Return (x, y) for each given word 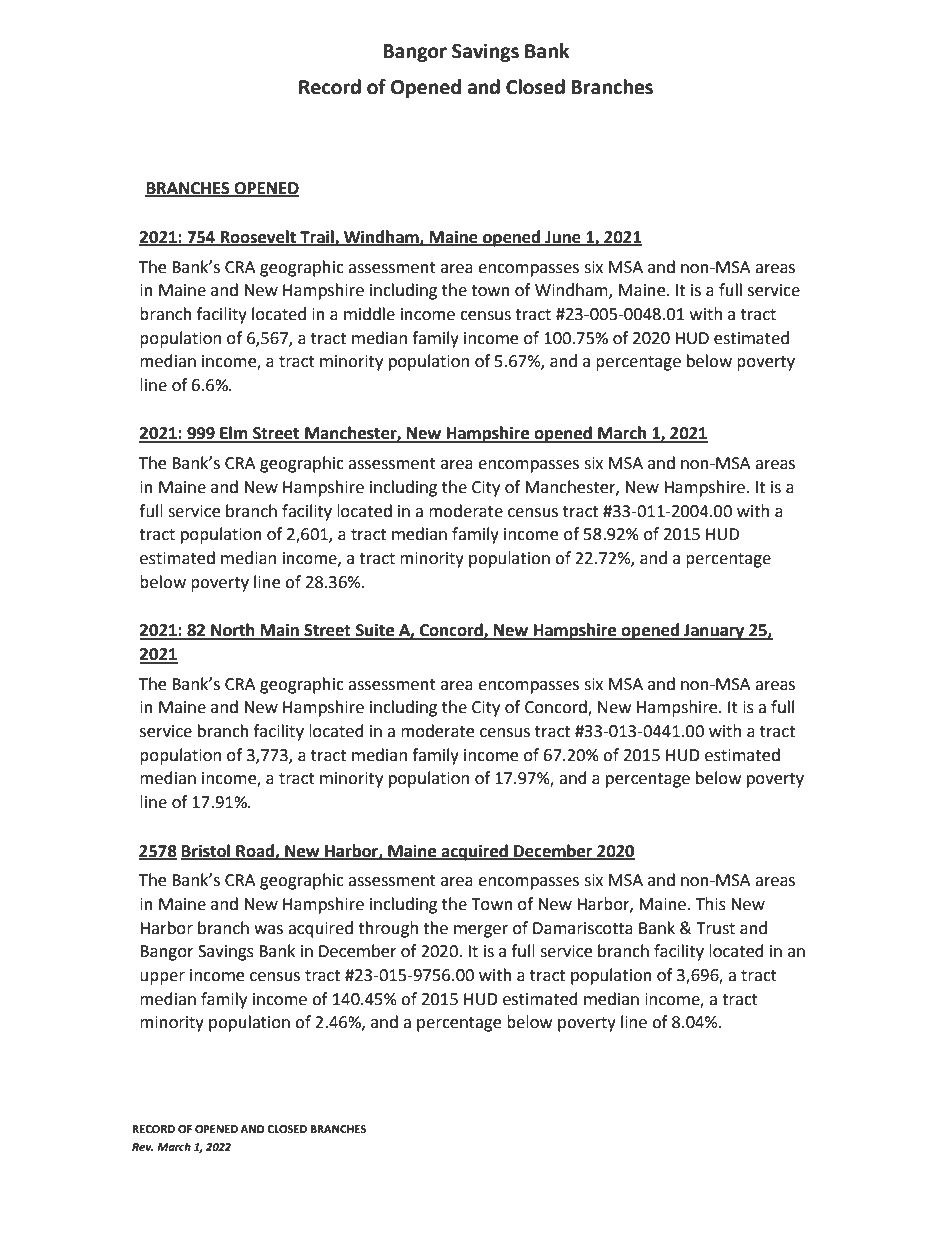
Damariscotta (583, 928)
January (714, 632)
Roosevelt (258, 237)
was (268, 930)
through (388, 929)
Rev (143, 1147)
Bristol (207, 851)
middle (369, 314)
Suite (375, 631)
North (233, 631)
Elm (234, 434)
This (711, 904)
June (563, 238)
